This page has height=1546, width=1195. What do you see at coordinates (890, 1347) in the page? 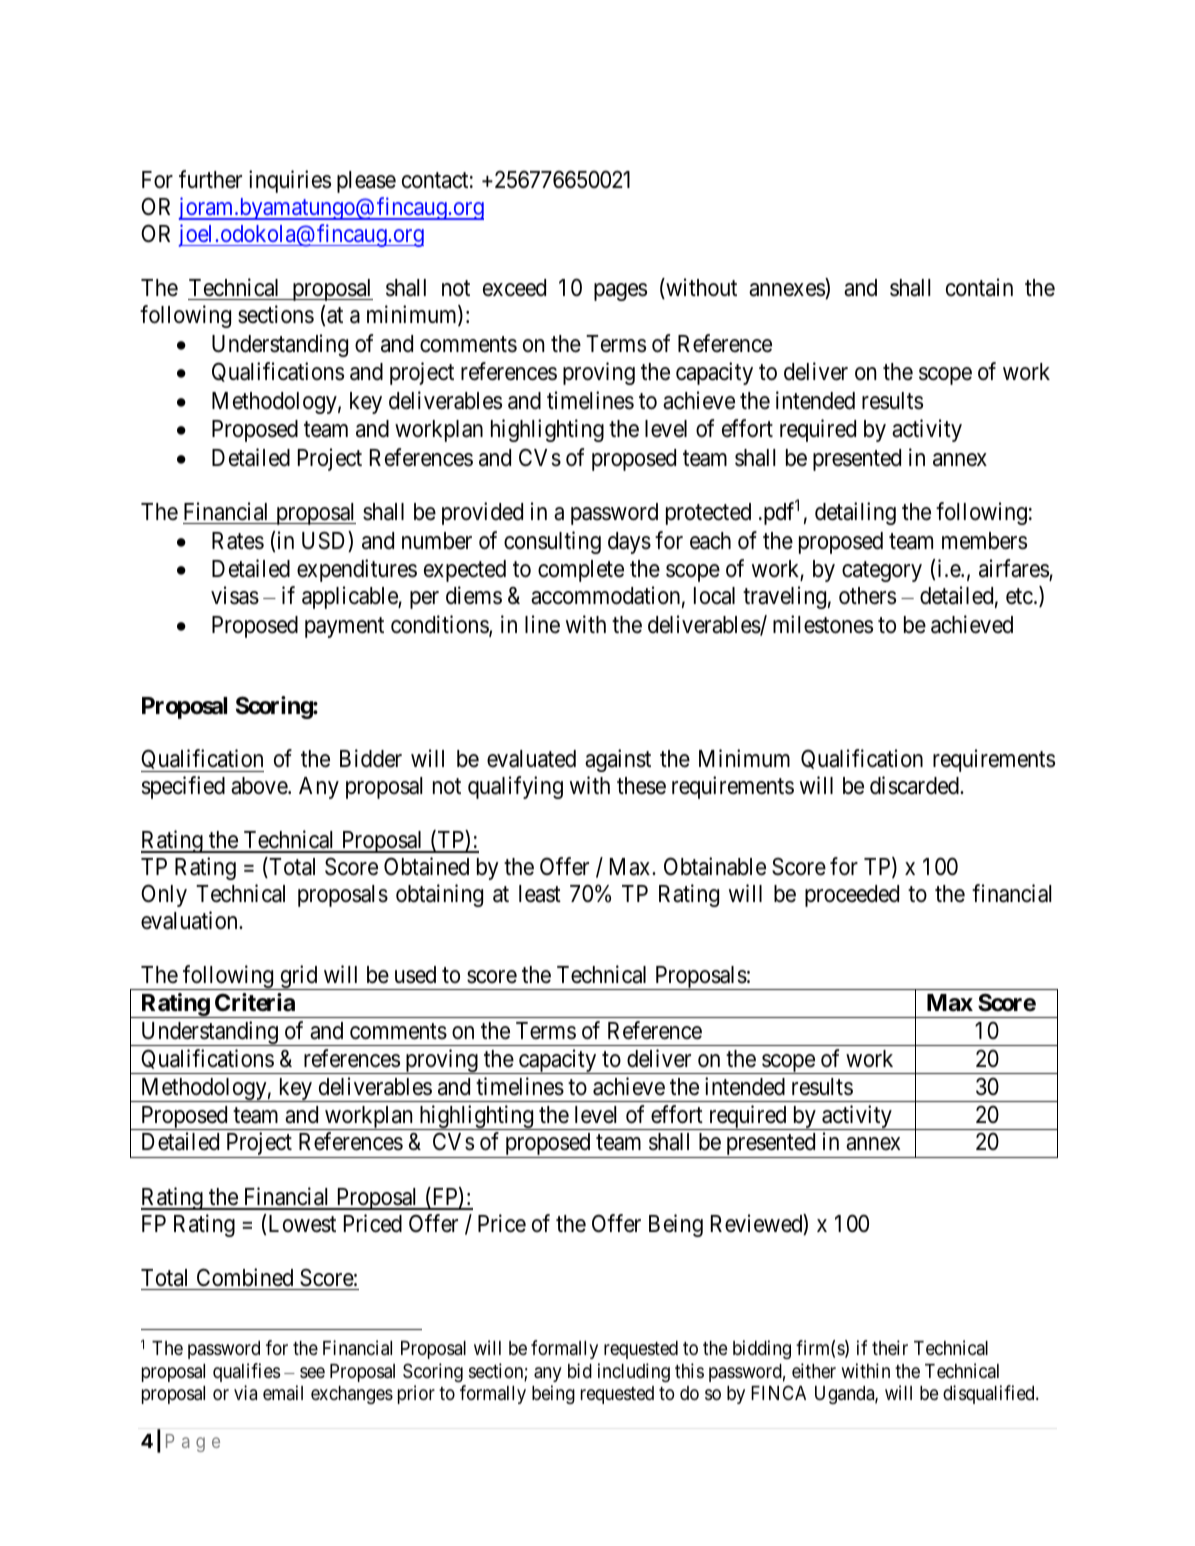
I see `their` at bounding box center [890, 1347].
